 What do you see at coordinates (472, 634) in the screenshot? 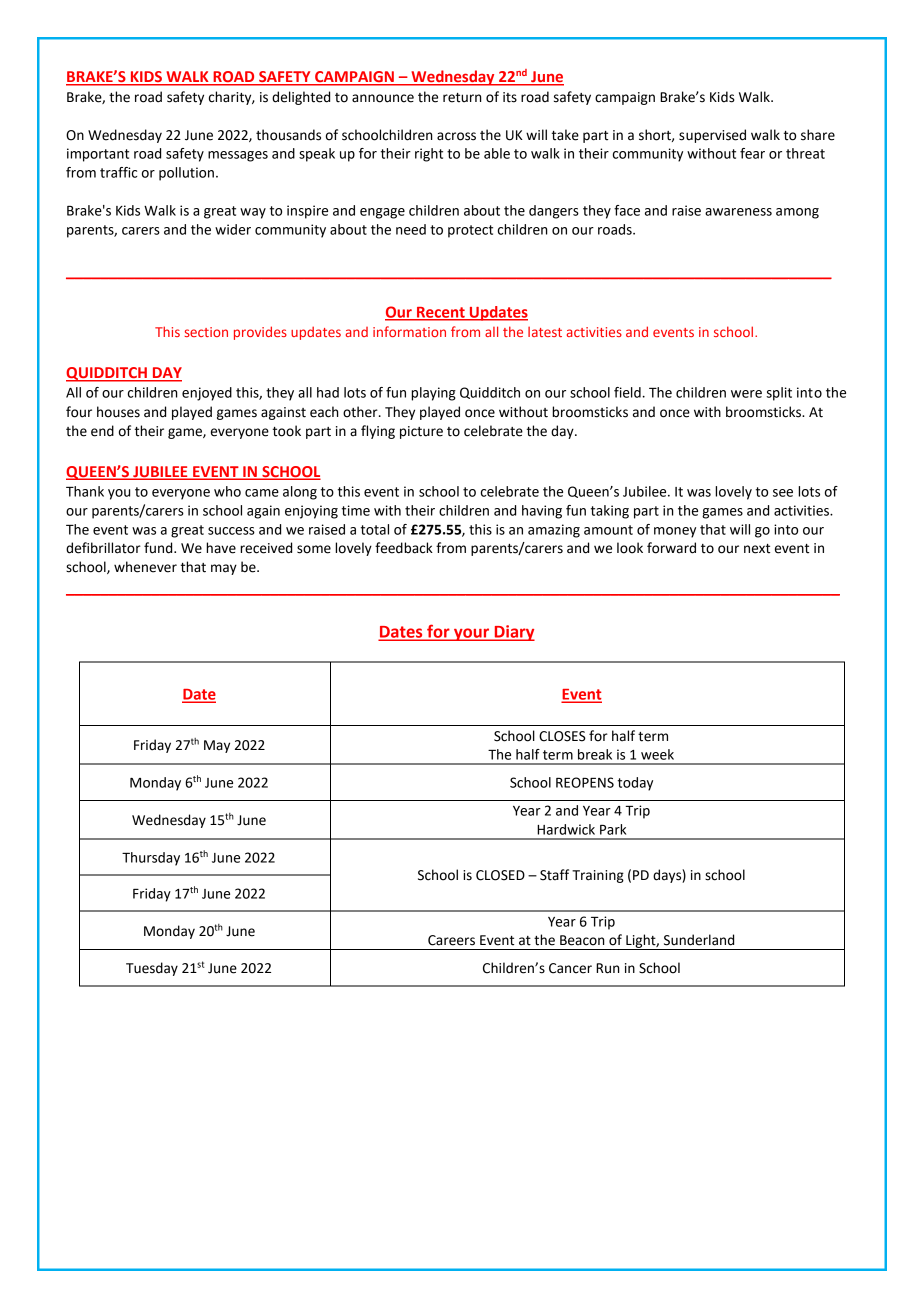
I see `your` at bounding box center [472, 634].
